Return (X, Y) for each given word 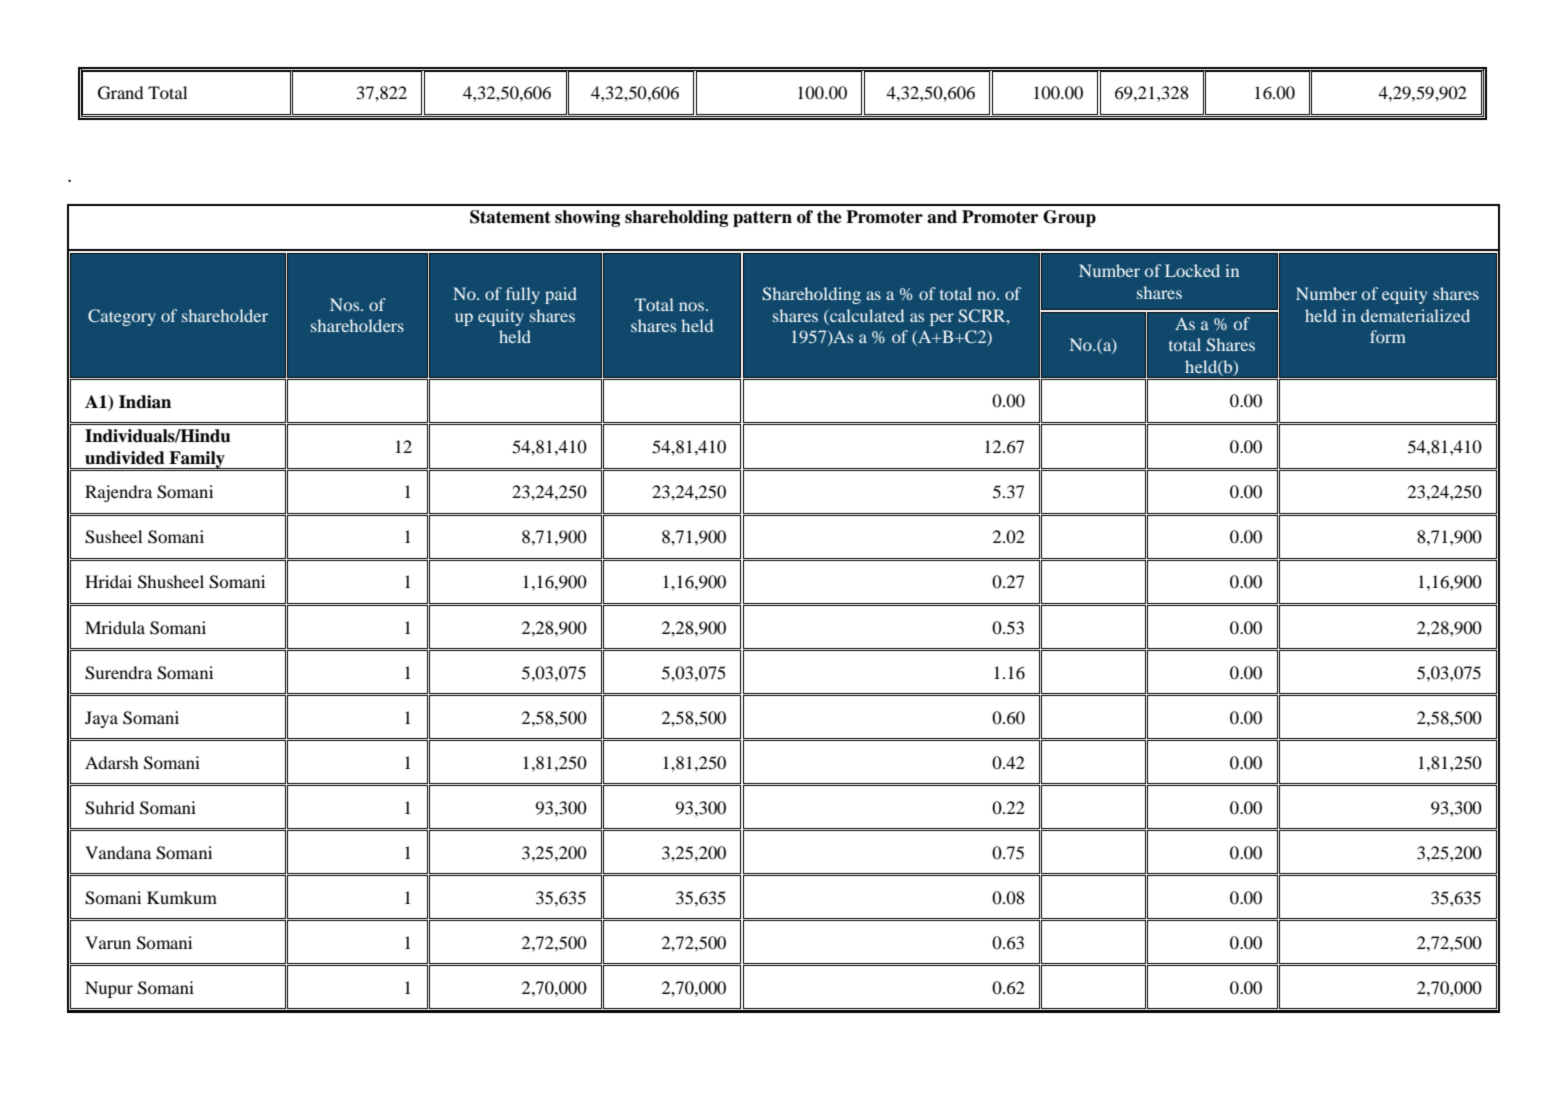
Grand (120, 93)
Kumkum (182, 897)
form (1388, 336)
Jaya (101, 719)
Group (1069, 218)
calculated (867, 315)
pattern (762, 219)
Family (197, 460)
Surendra (118, 673)
